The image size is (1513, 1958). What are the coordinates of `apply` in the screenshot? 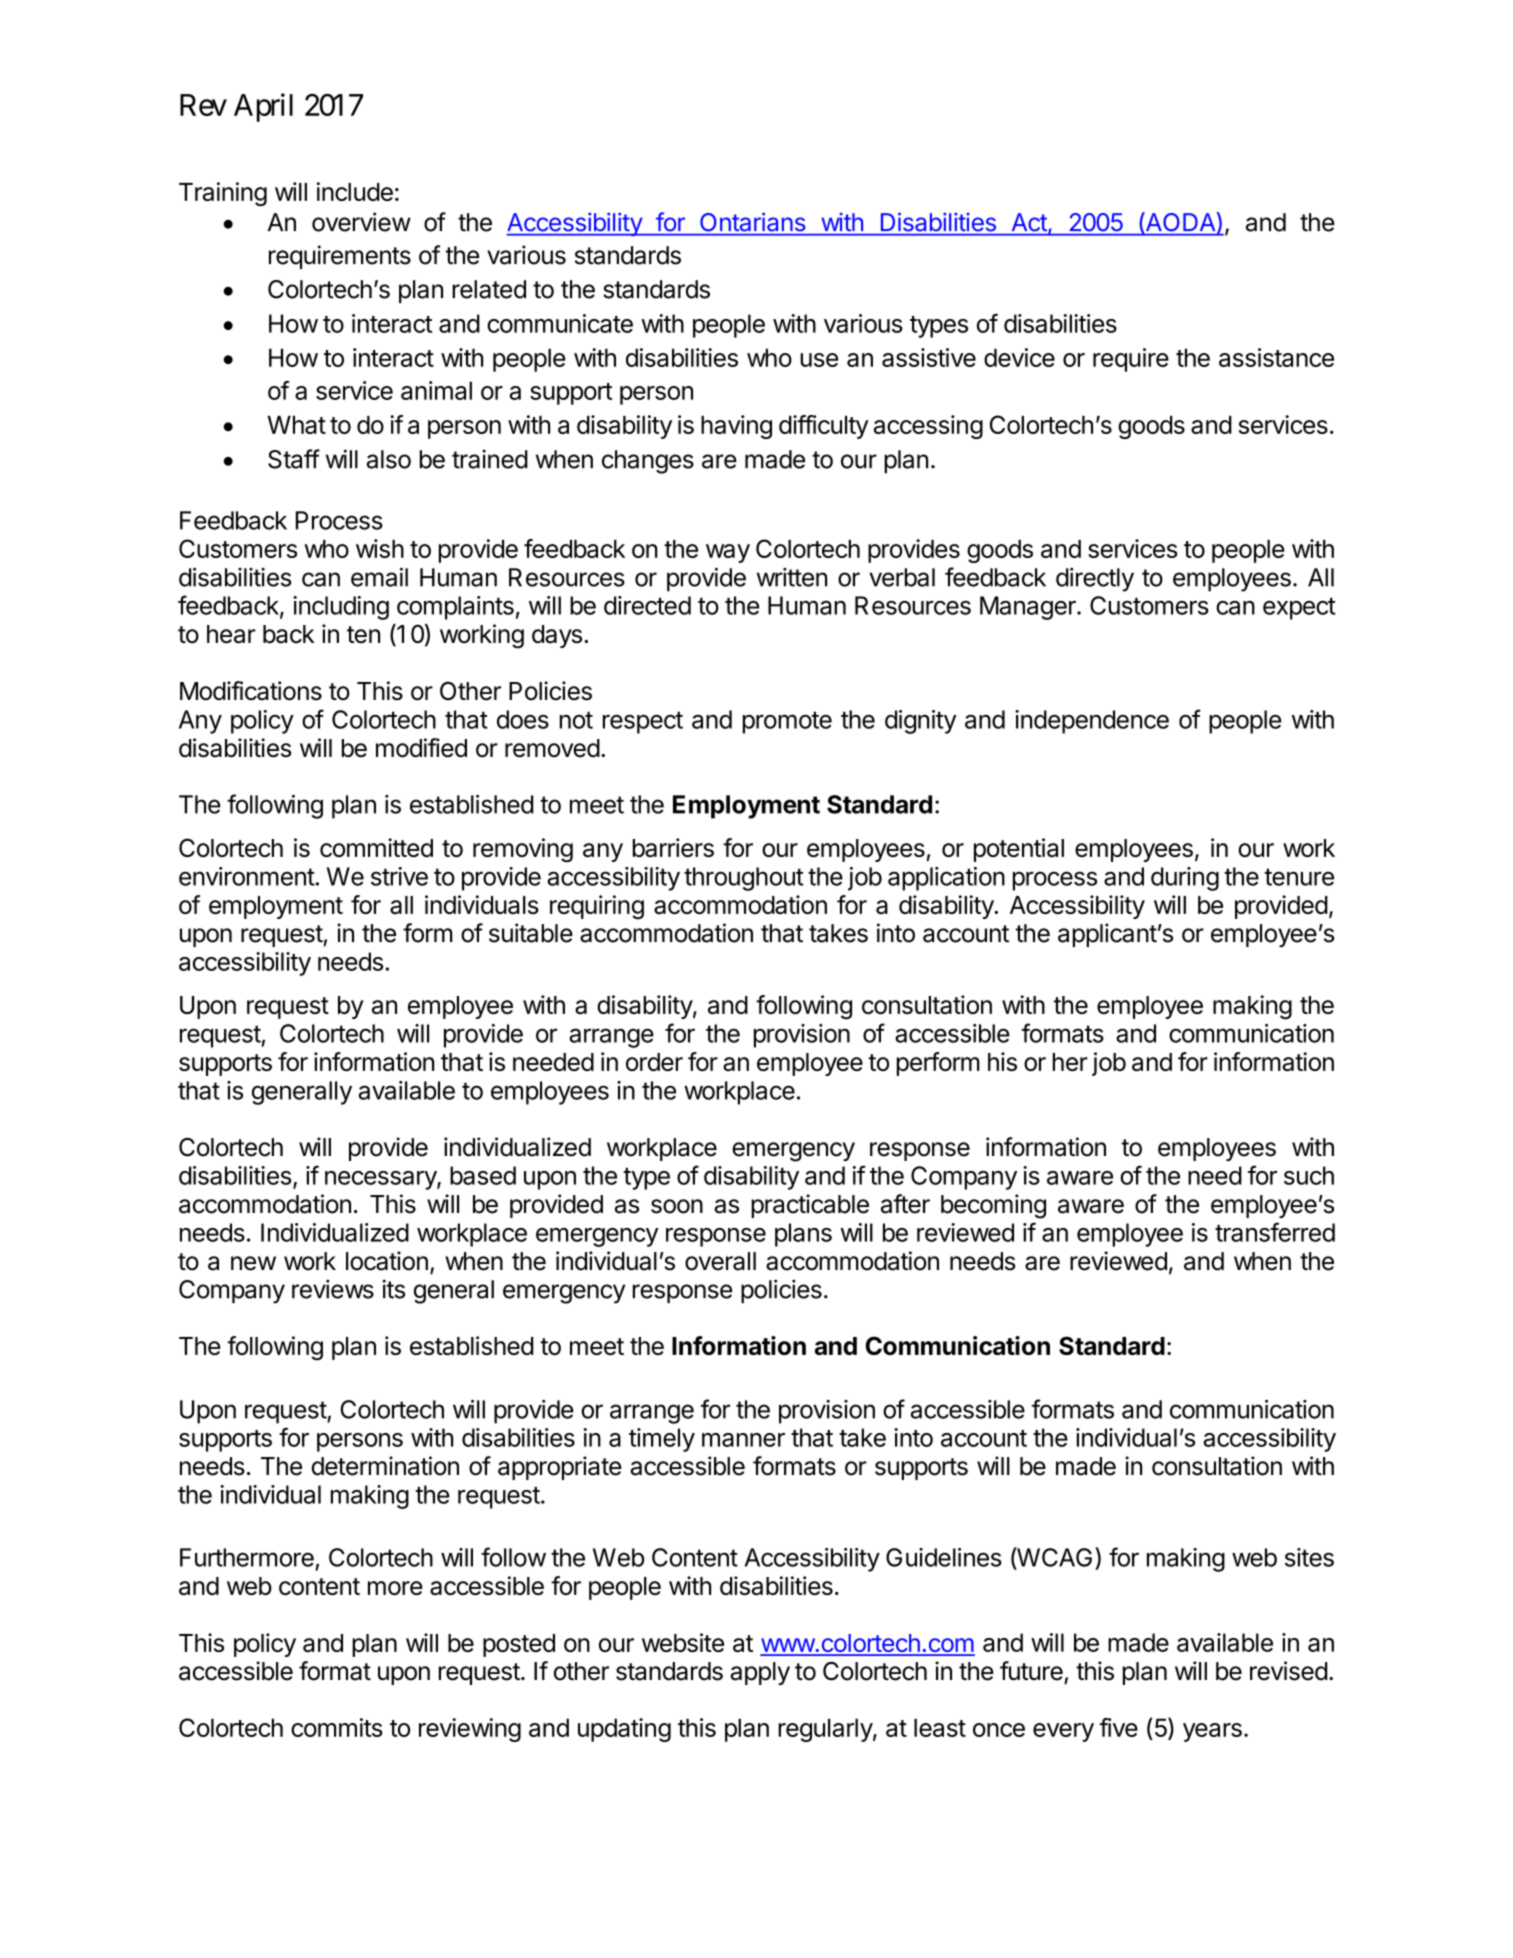 It's located at (760, 1673).
